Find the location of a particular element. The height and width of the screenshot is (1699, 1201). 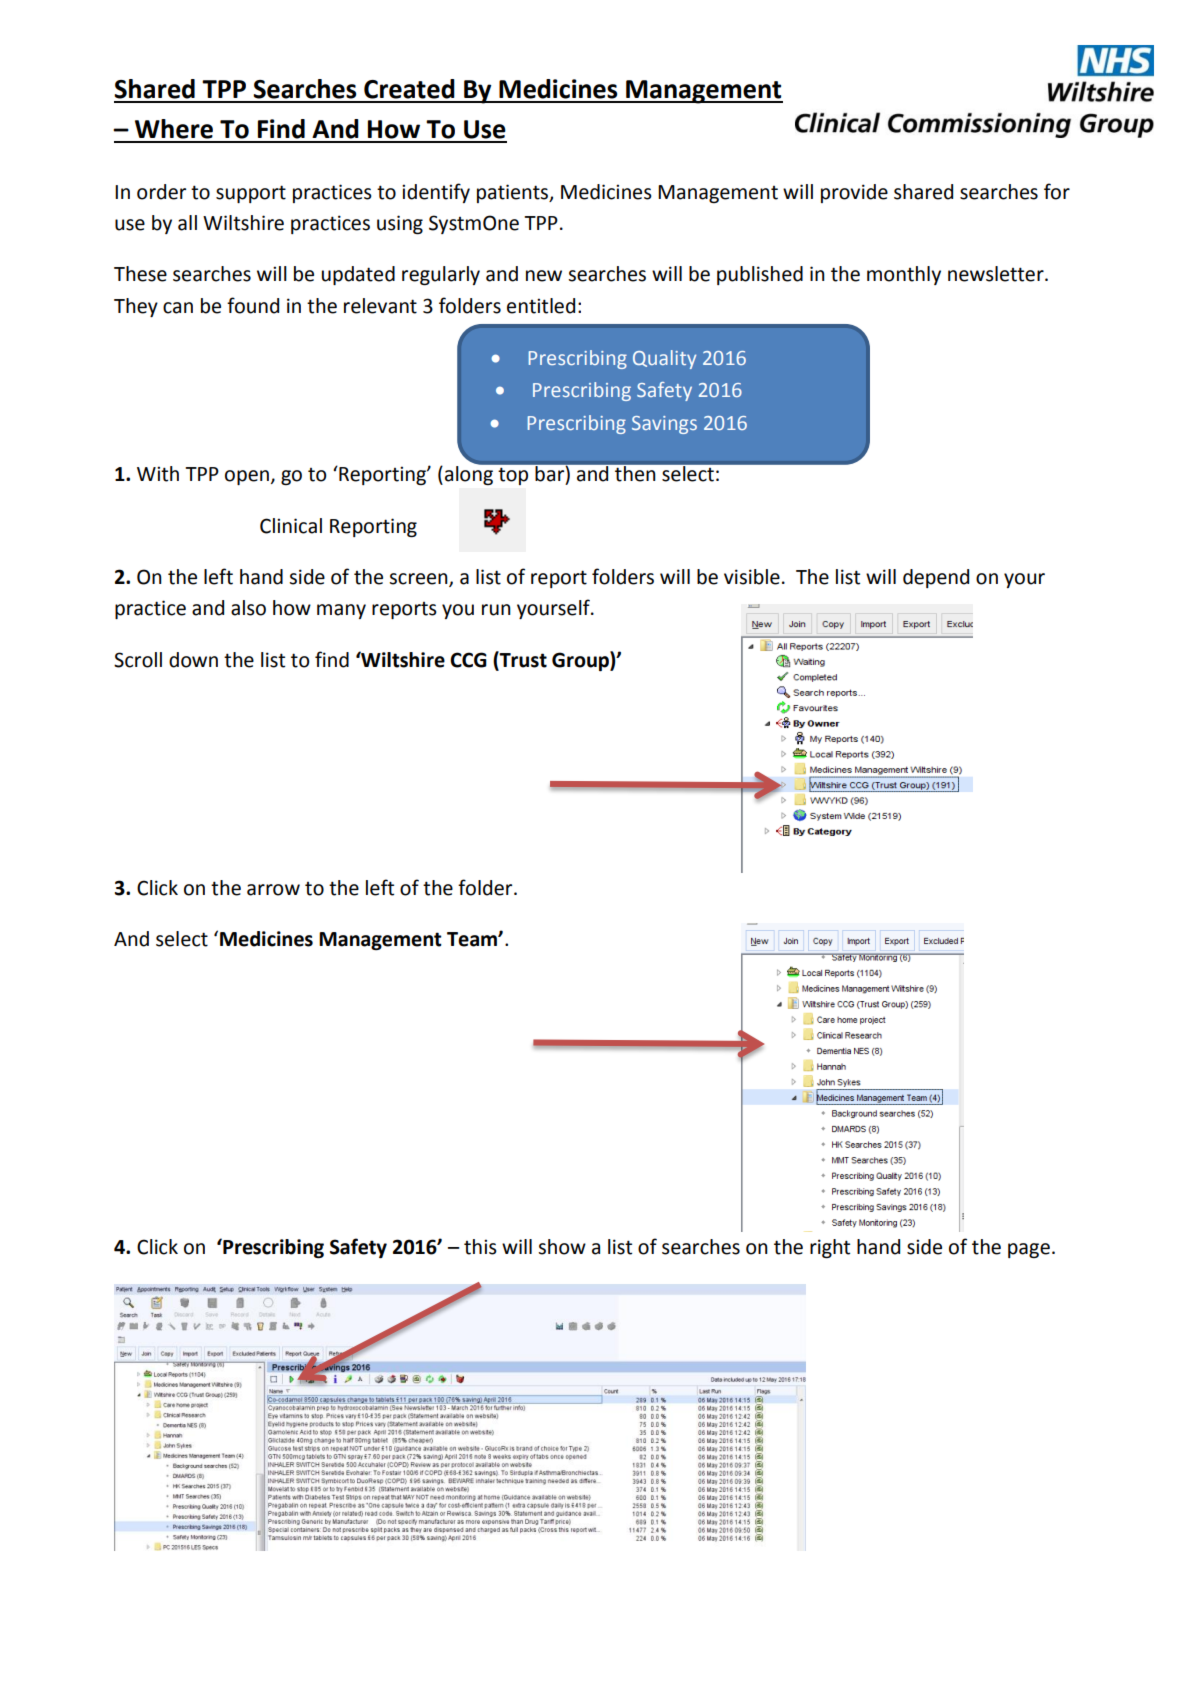

visible is located at coordinates (752, 577).
